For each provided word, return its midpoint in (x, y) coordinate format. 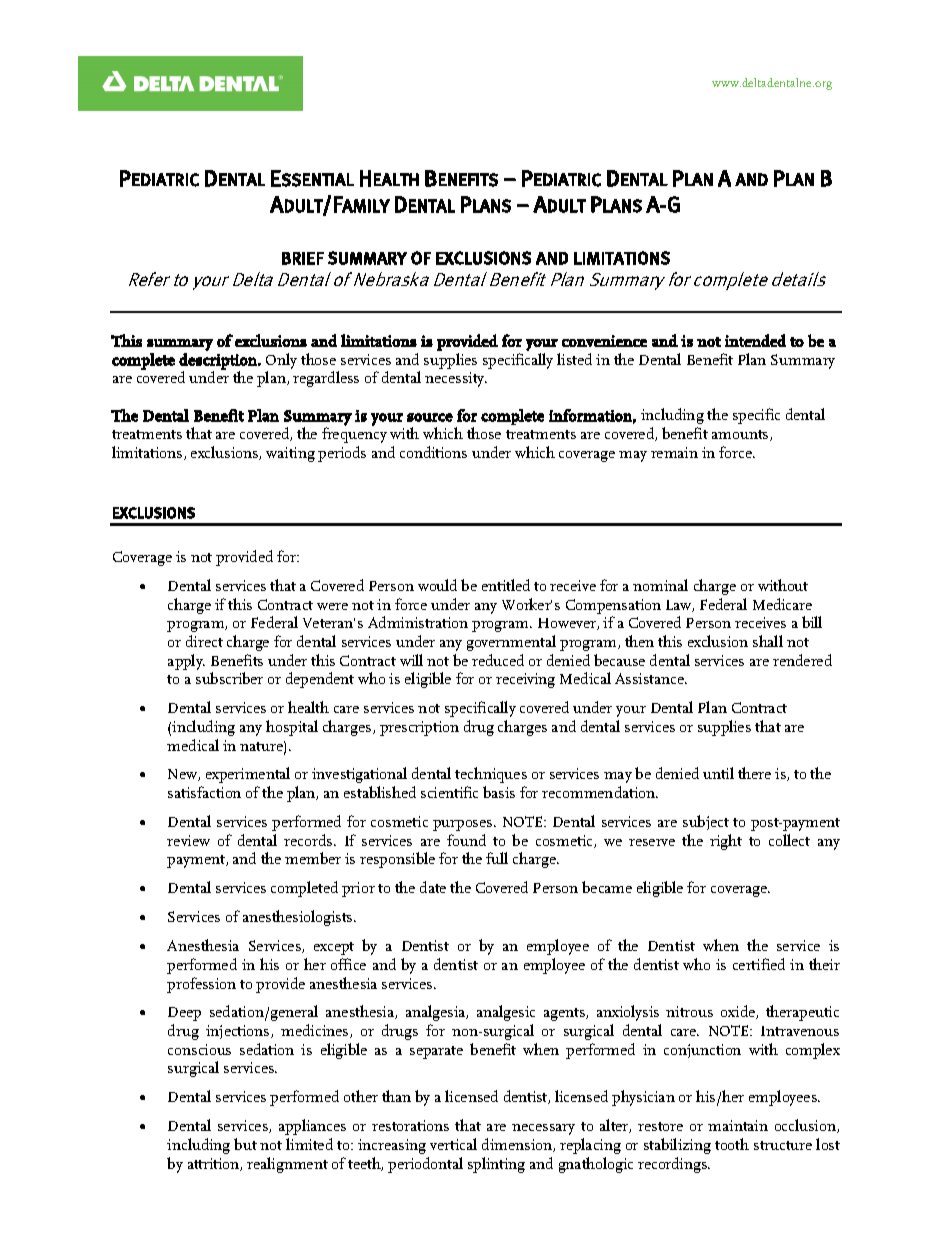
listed (574, 359)
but (245, 1144)
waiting (290, 454)
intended (755, 340)
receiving (525, 680)
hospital (292, 728)
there (754, 773)
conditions (433, 452)
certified (759, 964)
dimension (518, 1145)
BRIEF (303, 258)
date (433, 887)
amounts (741, 435)
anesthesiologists (299, 918)
